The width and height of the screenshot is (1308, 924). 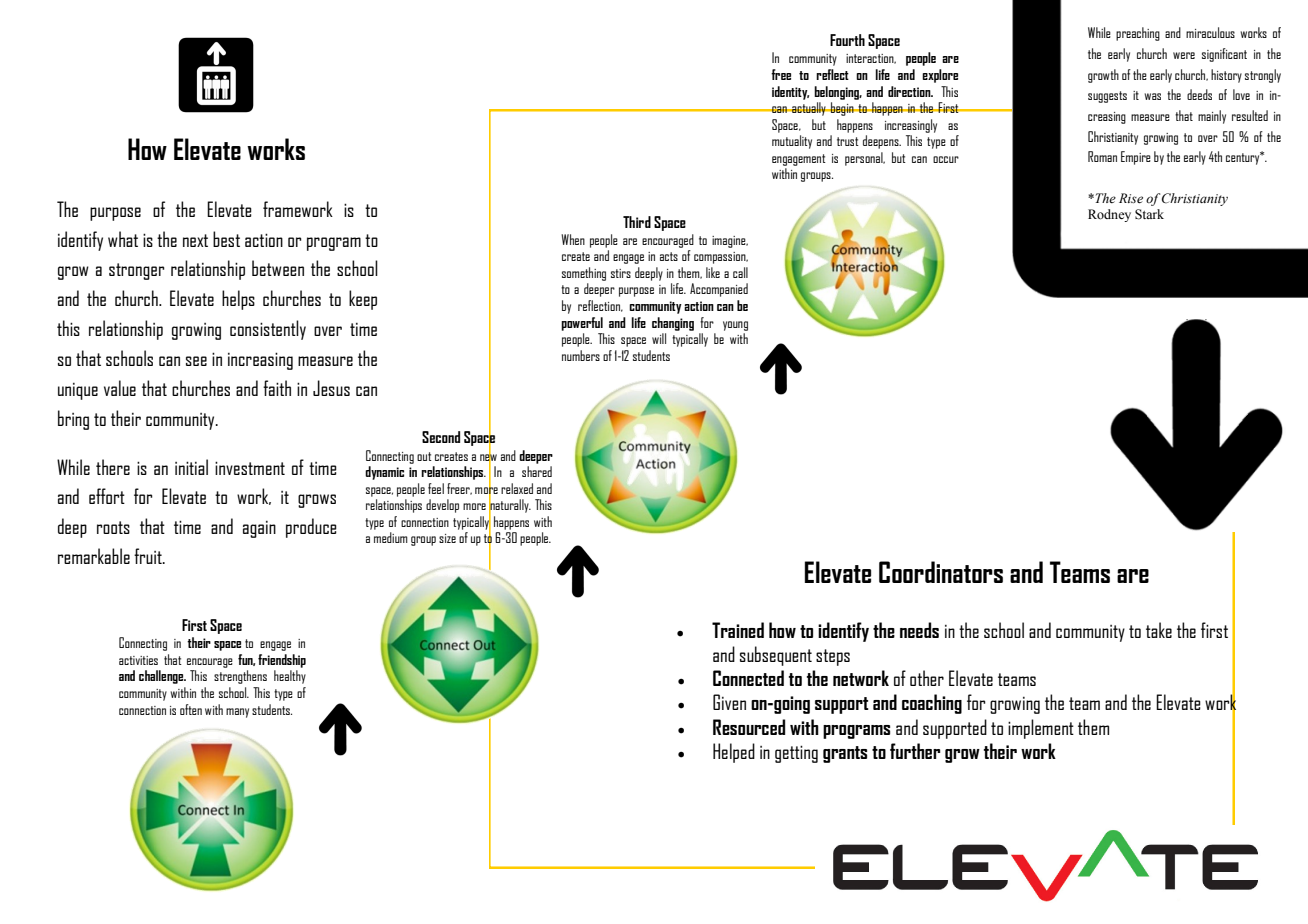 What do you see at coordinates (237, 713) in the screenshot?
I see `many` at bounding box center [237, 713].
